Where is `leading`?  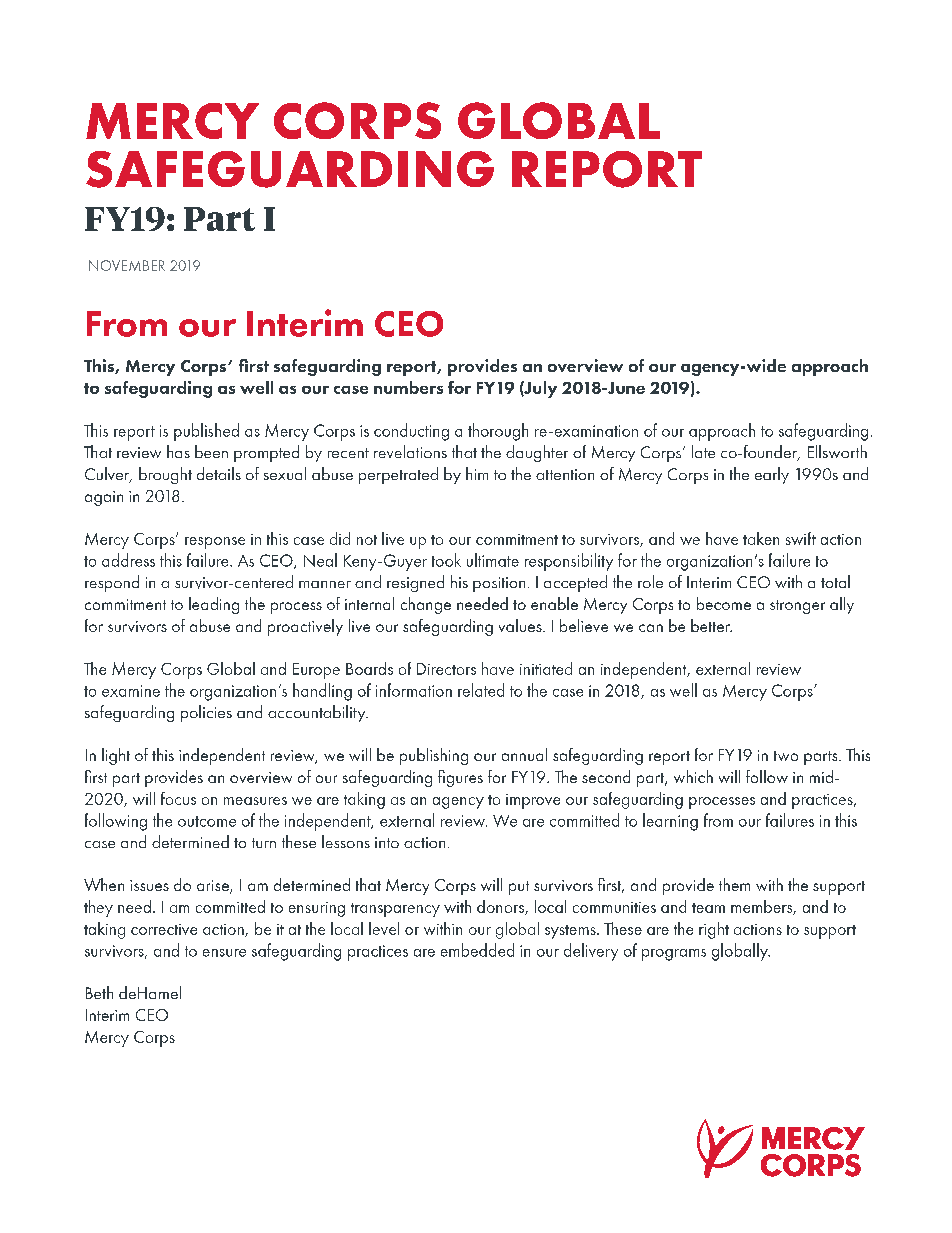
leading is located at coordinates (214, 605).
